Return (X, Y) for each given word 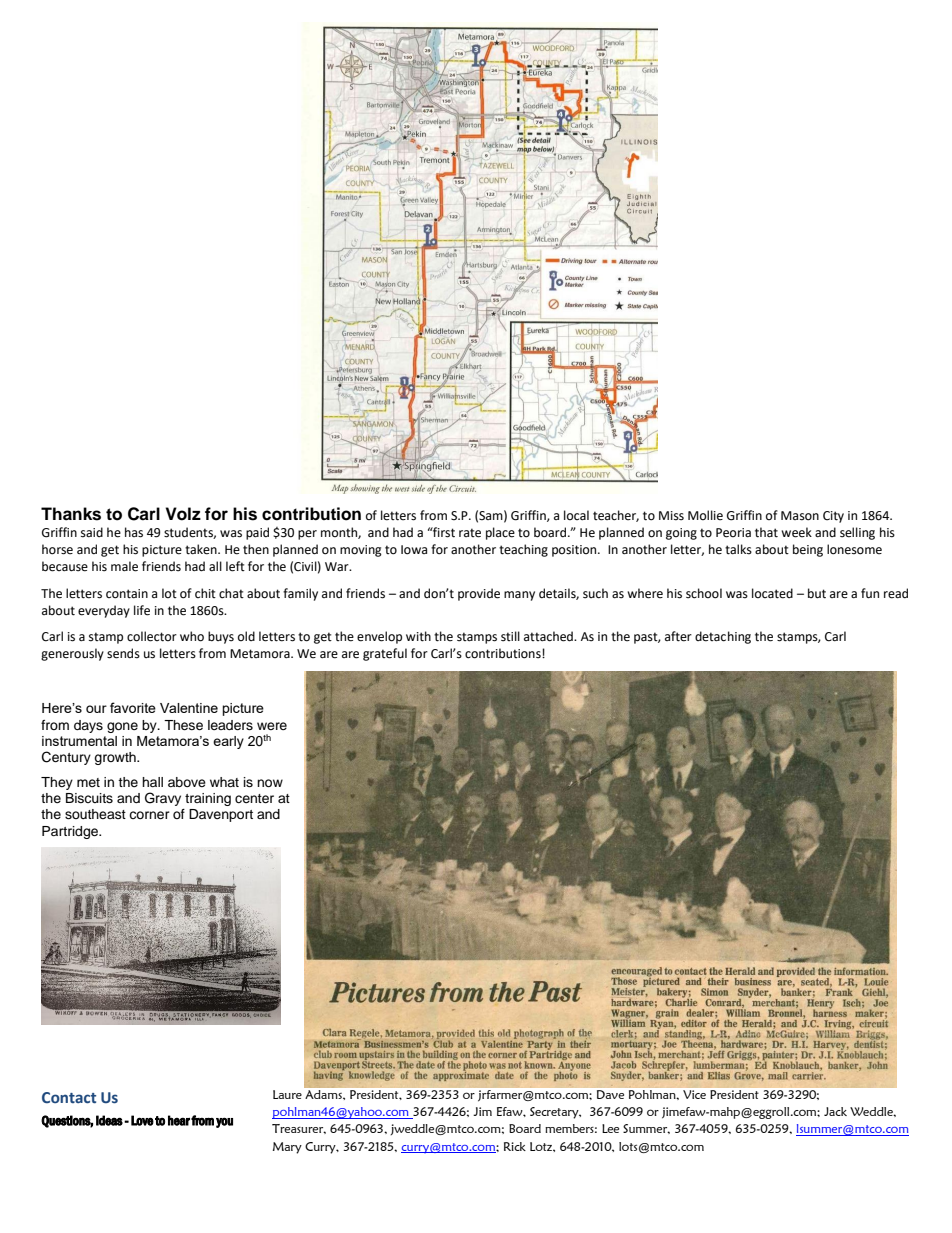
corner (149, 815)
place (500, 533)
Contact (69, 1097)
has (134, 532)
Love (142, 1120)
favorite (133, 707)
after (678, 636)
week (796, 532)
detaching (723, 637)
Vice (694, 1094)
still (510, 636)
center (254, 798)
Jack (835, 1111)
